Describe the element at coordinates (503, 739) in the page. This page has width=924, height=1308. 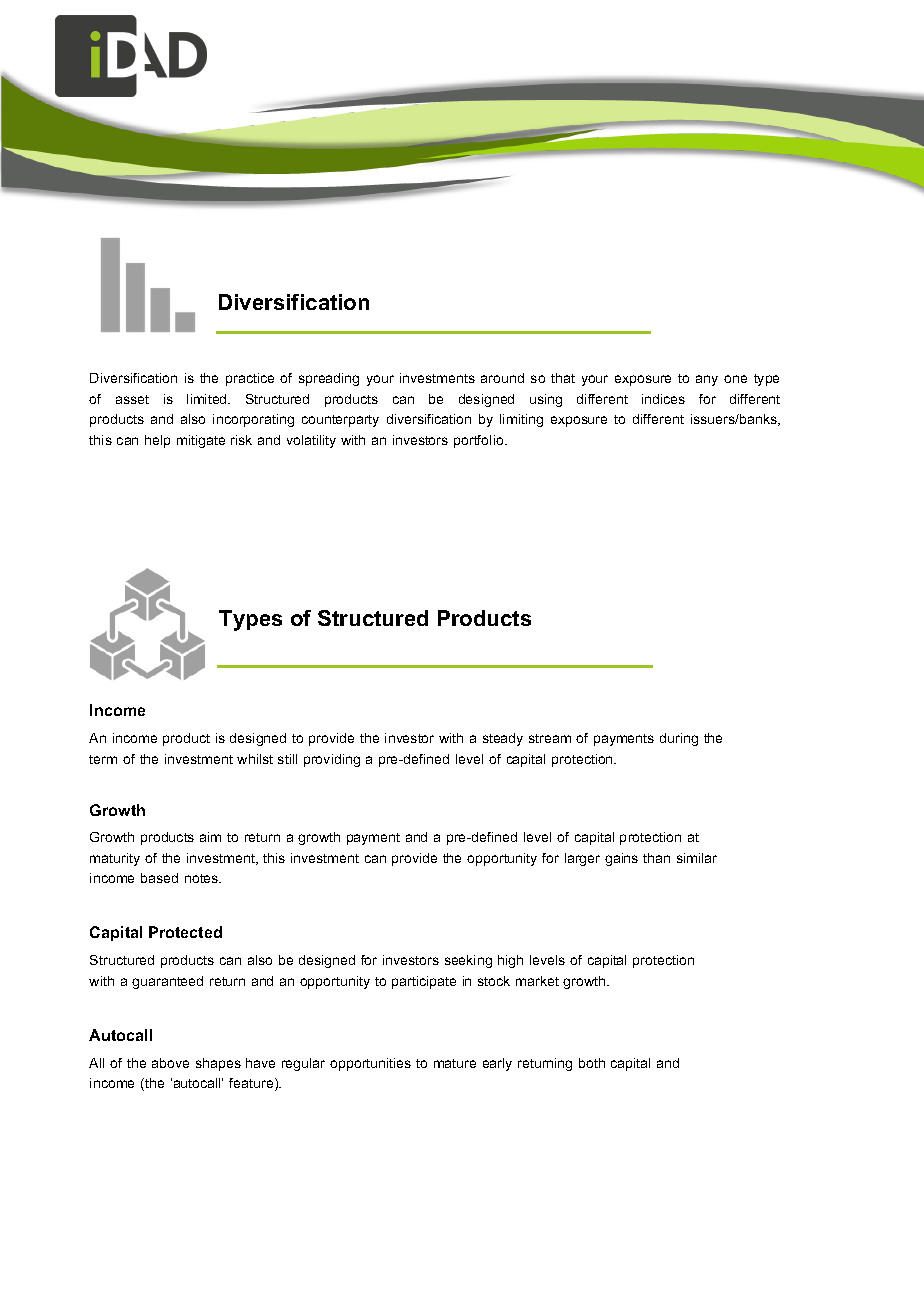
I see `steady` at that location.
